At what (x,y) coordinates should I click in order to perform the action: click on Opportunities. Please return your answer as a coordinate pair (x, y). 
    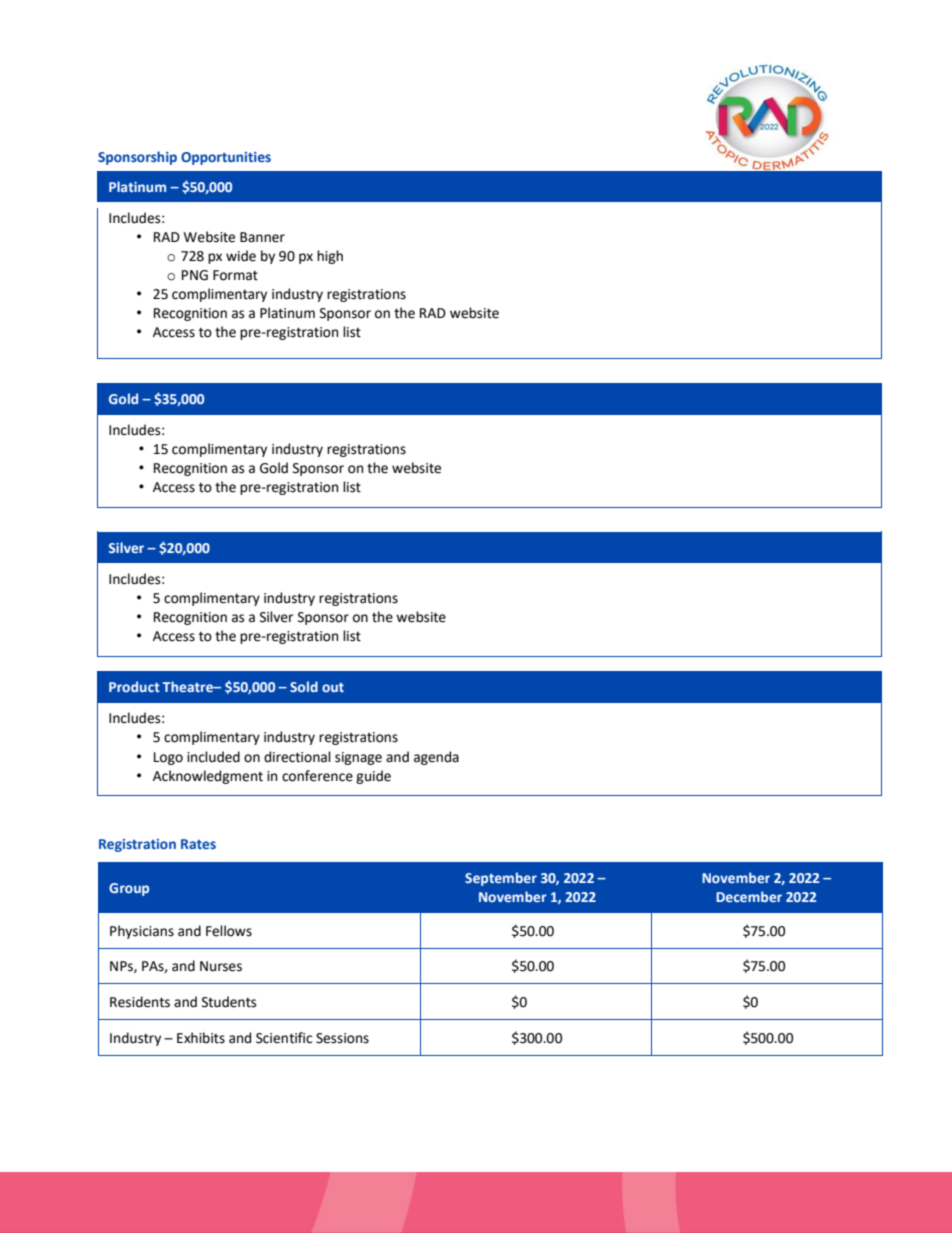
    Looking at the image, I should click on (226, 158).
